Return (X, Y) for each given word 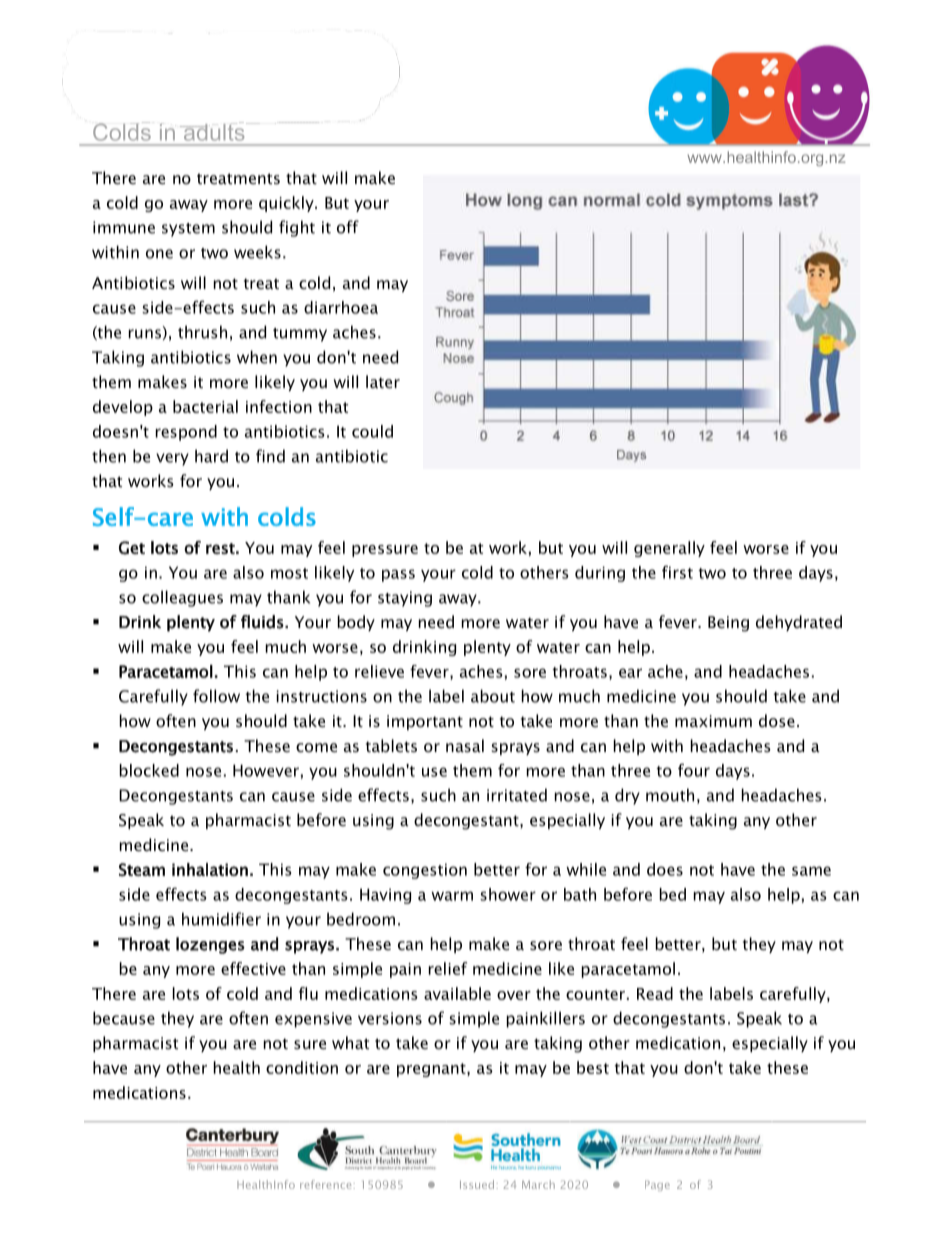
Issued (477, 1184)
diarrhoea (341, 307)
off (348, 227)
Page (657, 1186)
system (188, 230)
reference (325, 1184)
